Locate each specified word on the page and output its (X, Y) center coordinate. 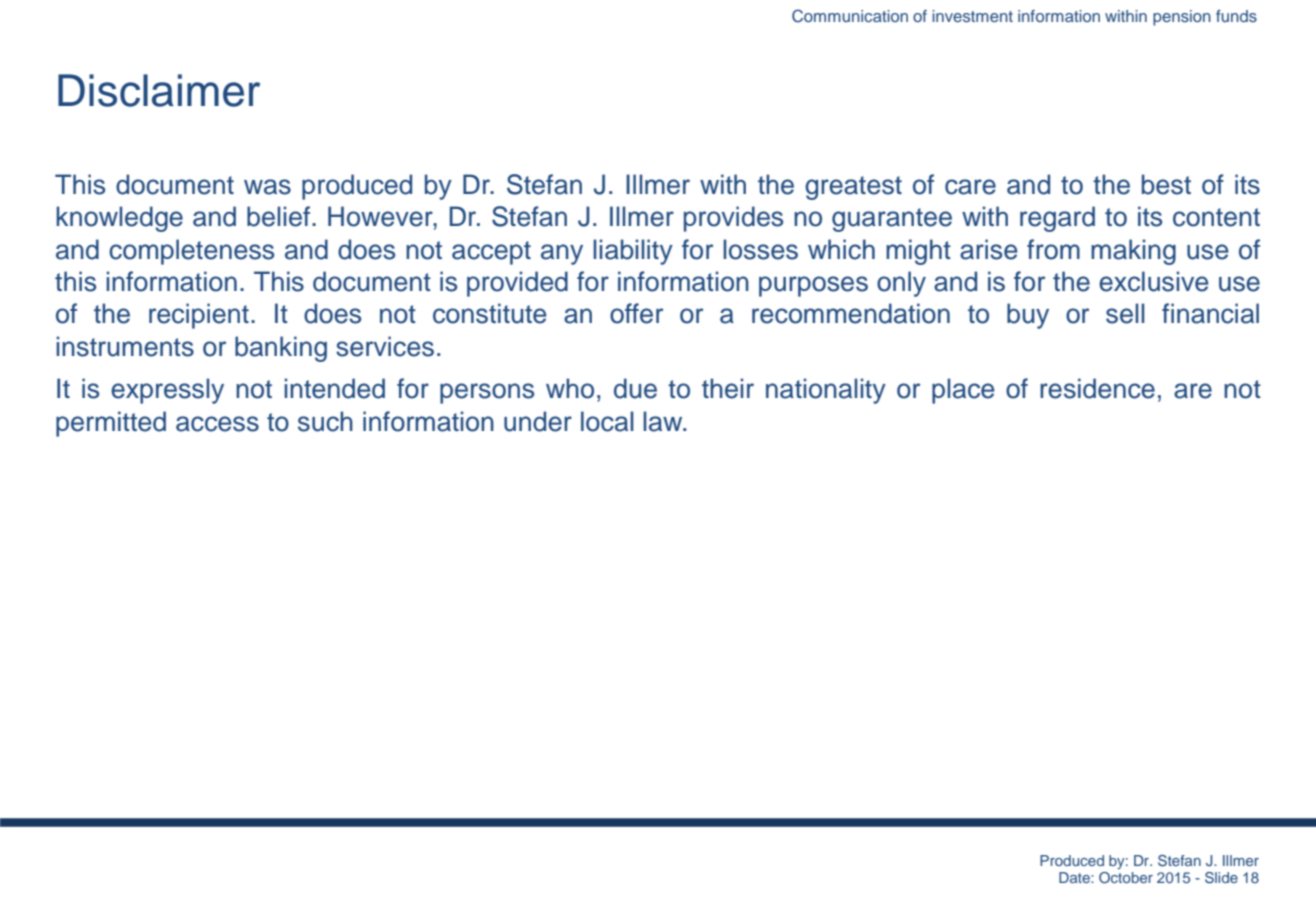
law (664, 421)
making (1133, 252)
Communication (850, 16)
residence (1097, 388)
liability (633, 252)
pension (1182, 18)
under (538, 421)
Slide (1221, 878)
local (607, 421)
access (217, 424)
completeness (191, 252)
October (1126, 878)
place (963, 391)
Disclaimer (159, 90)
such (325, 421)
